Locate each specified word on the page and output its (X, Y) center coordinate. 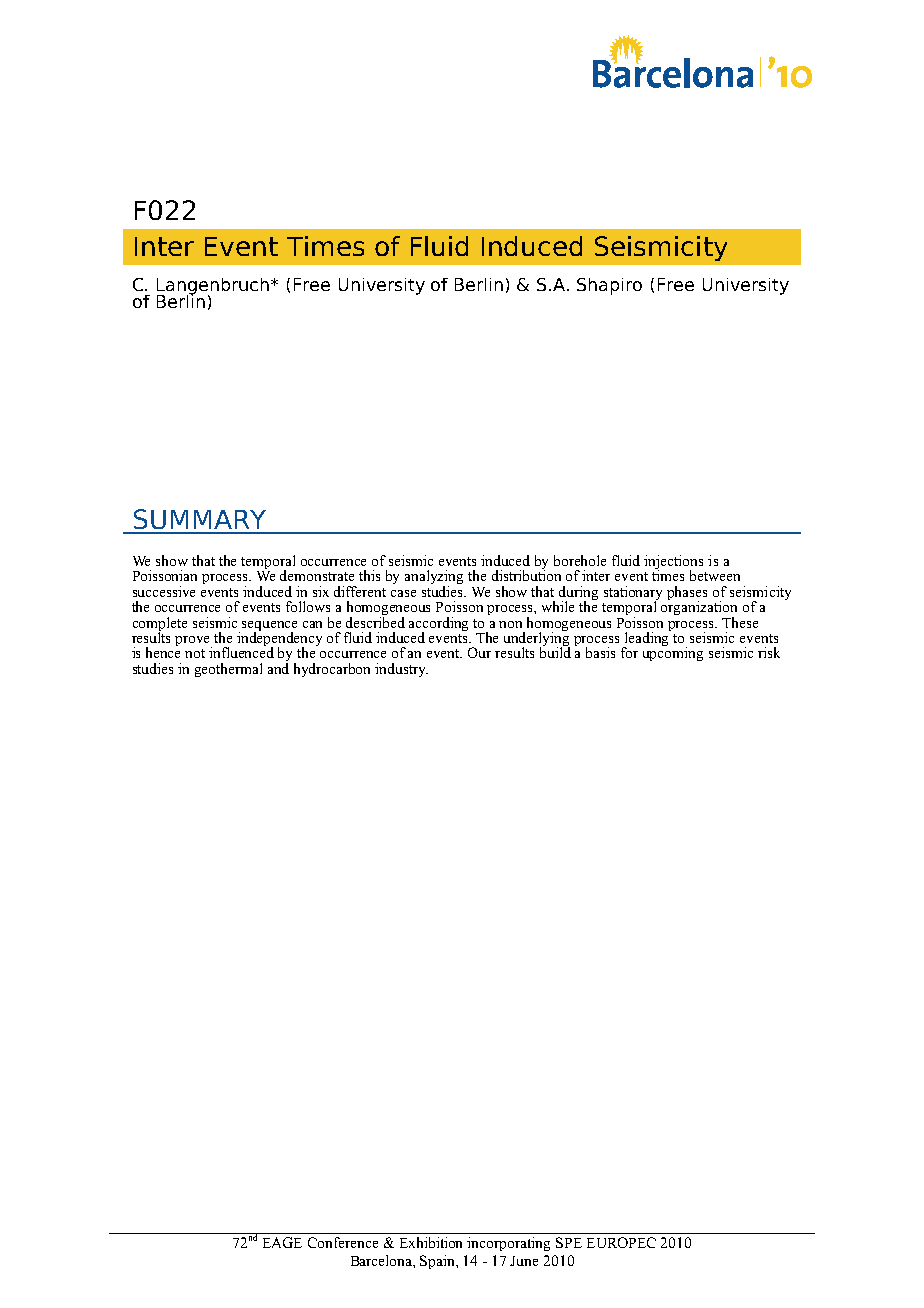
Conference (343, 1242)
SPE (569, 1242)
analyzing (434, 578)
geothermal (228, 670)
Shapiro (609, 286)
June (524, 1261)
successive (164, 591)
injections (673, 563)
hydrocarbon (332, 670)
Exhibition (431, 1242)
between (715, 575)
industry (401, 670)
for (629, 652)
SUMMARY (200, 519)
